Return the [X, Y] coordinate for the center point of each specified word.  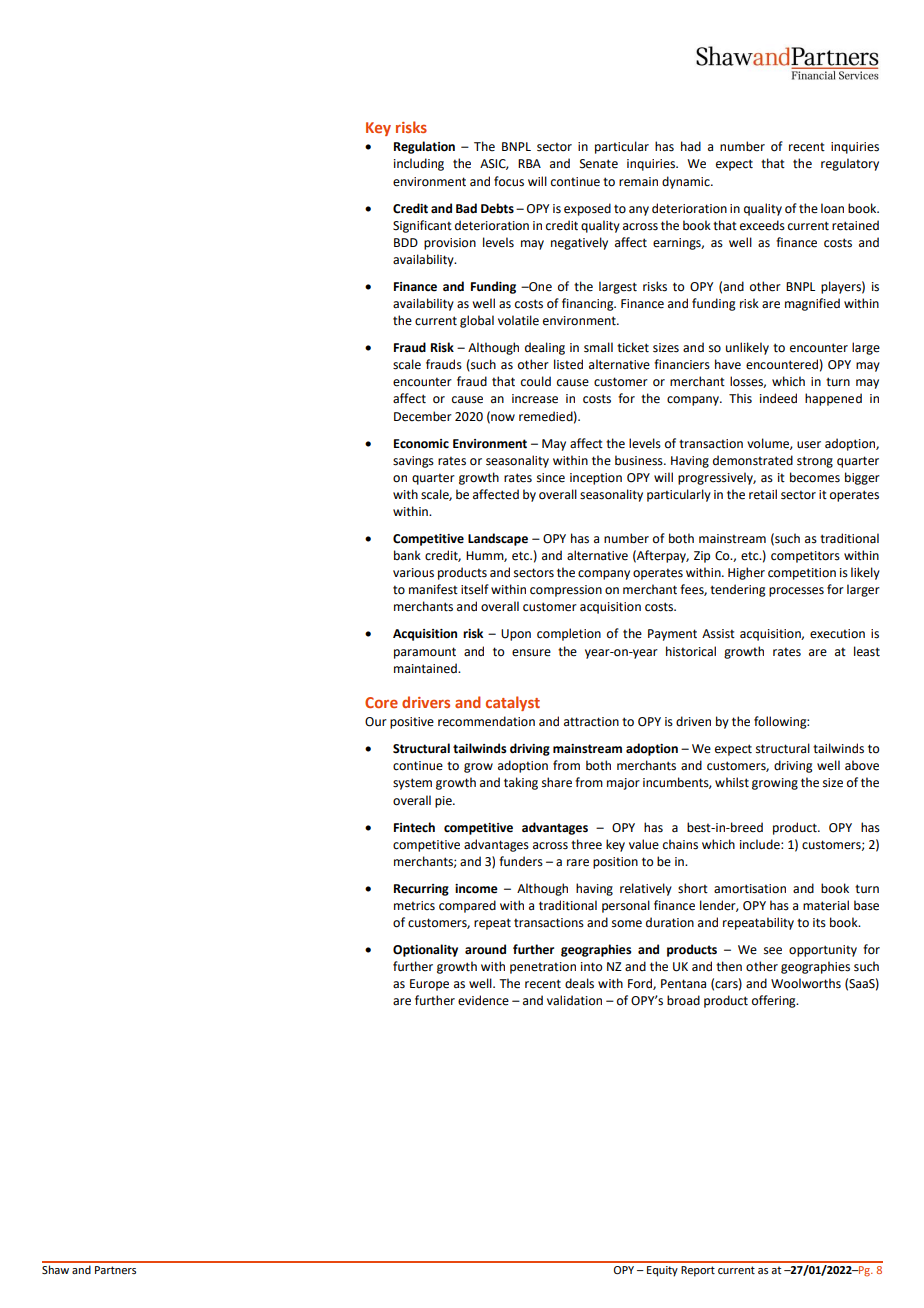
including [419, 164]
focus [509, 181]
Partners [115, 1270]
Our [376, 722]
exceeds [762, 225]
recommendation [486, 721]
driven [693, 721]
